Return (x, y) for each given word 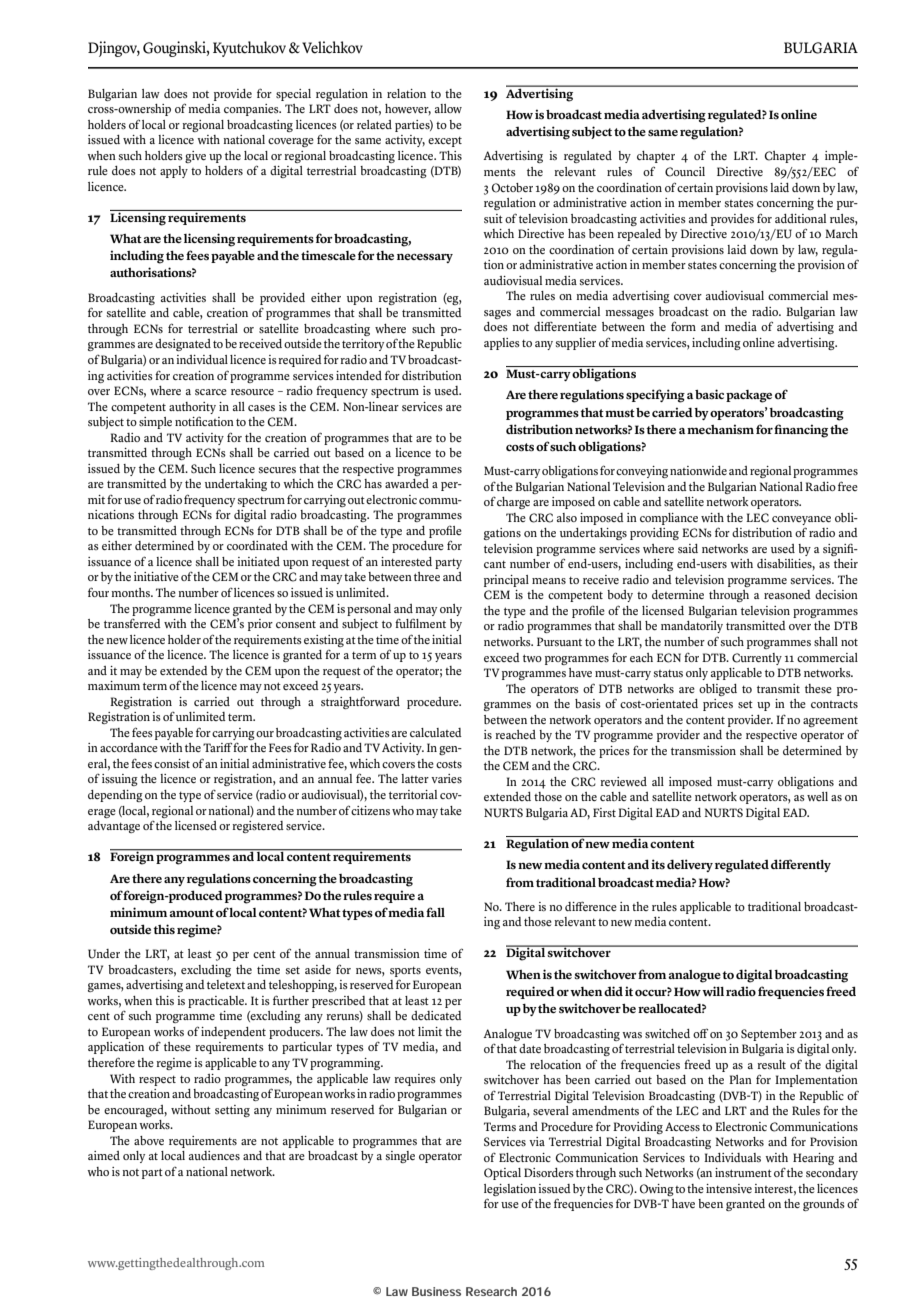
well (817, 796)
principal (506, 581)
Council (685, 172)
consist (172, 763)
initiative (156, 576)
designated (183, 345)
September (769, 1035)
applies (502, 344)
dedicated (436, 1015)
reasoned (787, 594)
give (195, 157)
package (749, 396)
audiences (214, 1155)
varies (446, 778)
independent (233, 1033)
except (445, 142)
